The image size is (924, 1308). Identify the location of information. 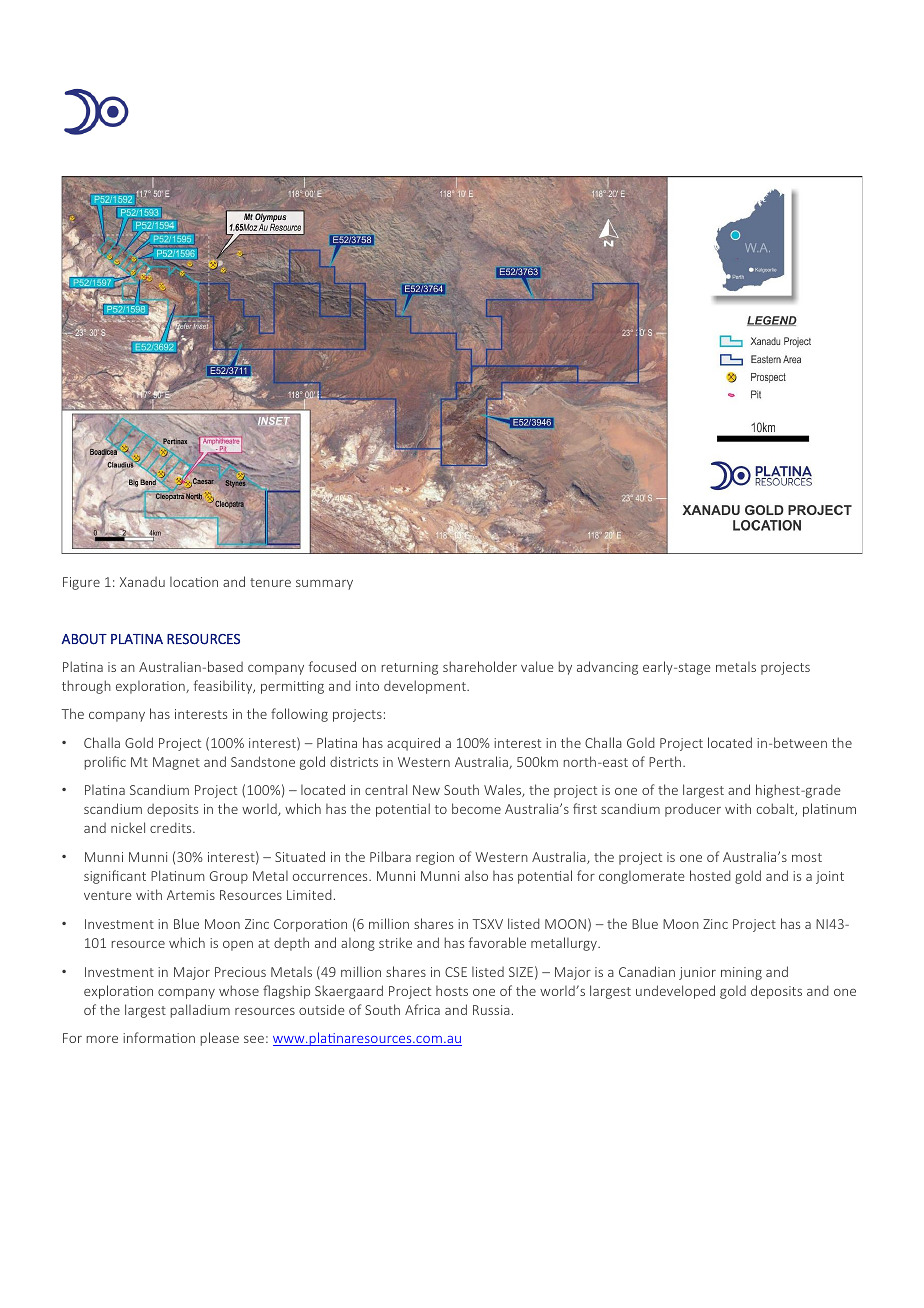
(159, 1037).
